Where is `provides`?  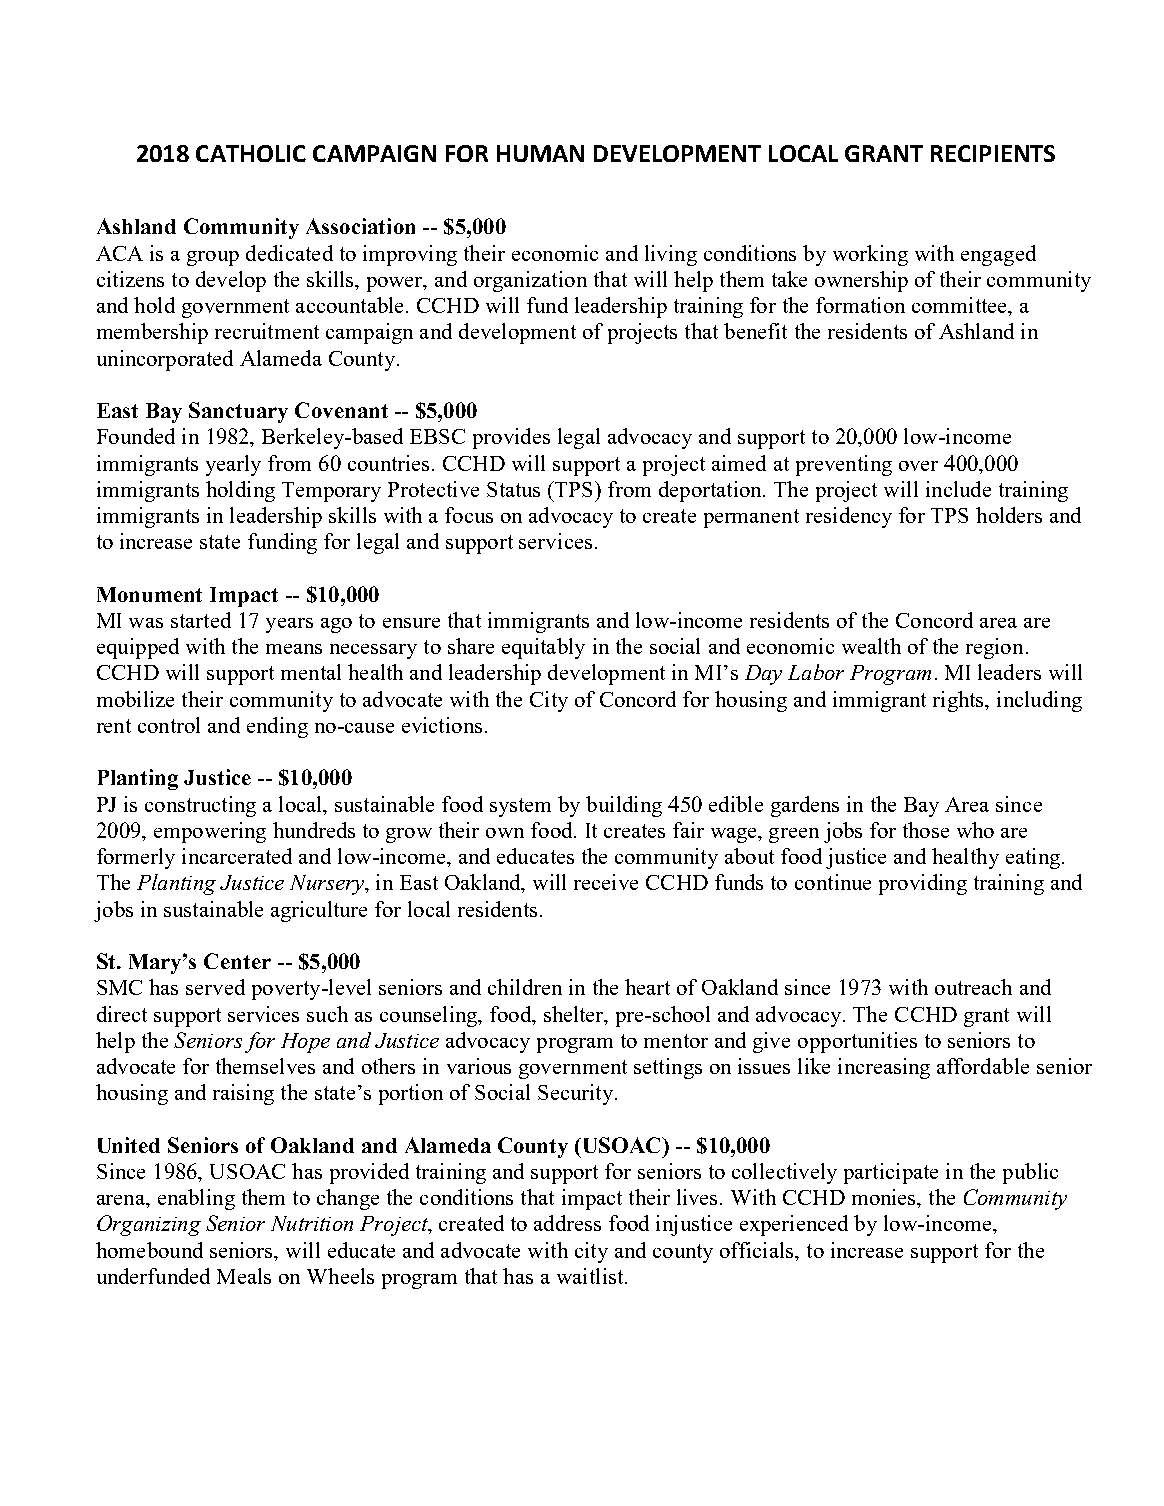 provides is located at coordinates (511, 438).
